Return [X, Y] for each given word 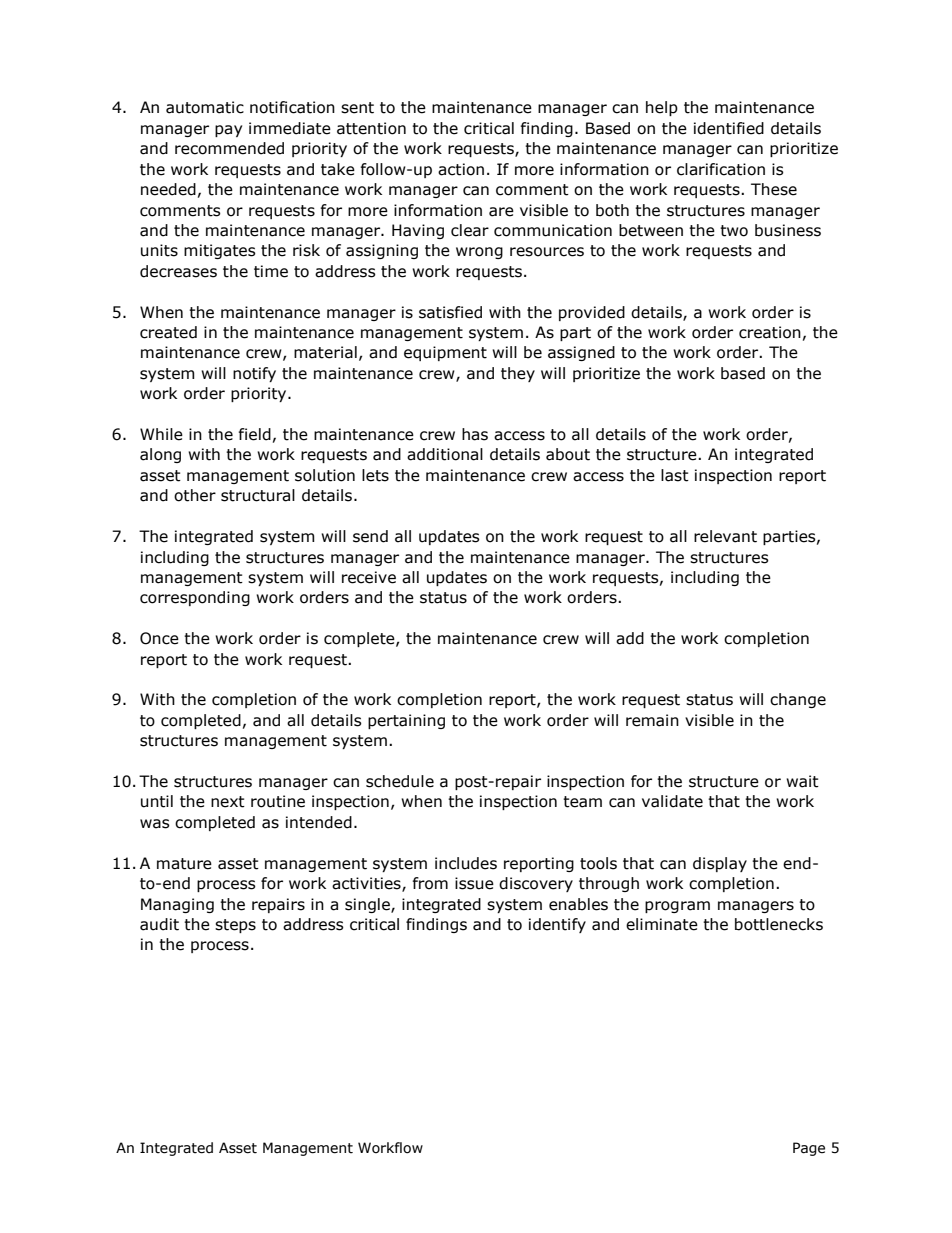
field [255, 434]
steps [235, 926]
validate [672, 801]
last [675, 475]
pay [228, 131]
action [461, 169]
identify [557, 925]
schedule [400, 781]
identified [729, 128]
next [228, 802]
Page [809, 1149]
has [475, 434]
